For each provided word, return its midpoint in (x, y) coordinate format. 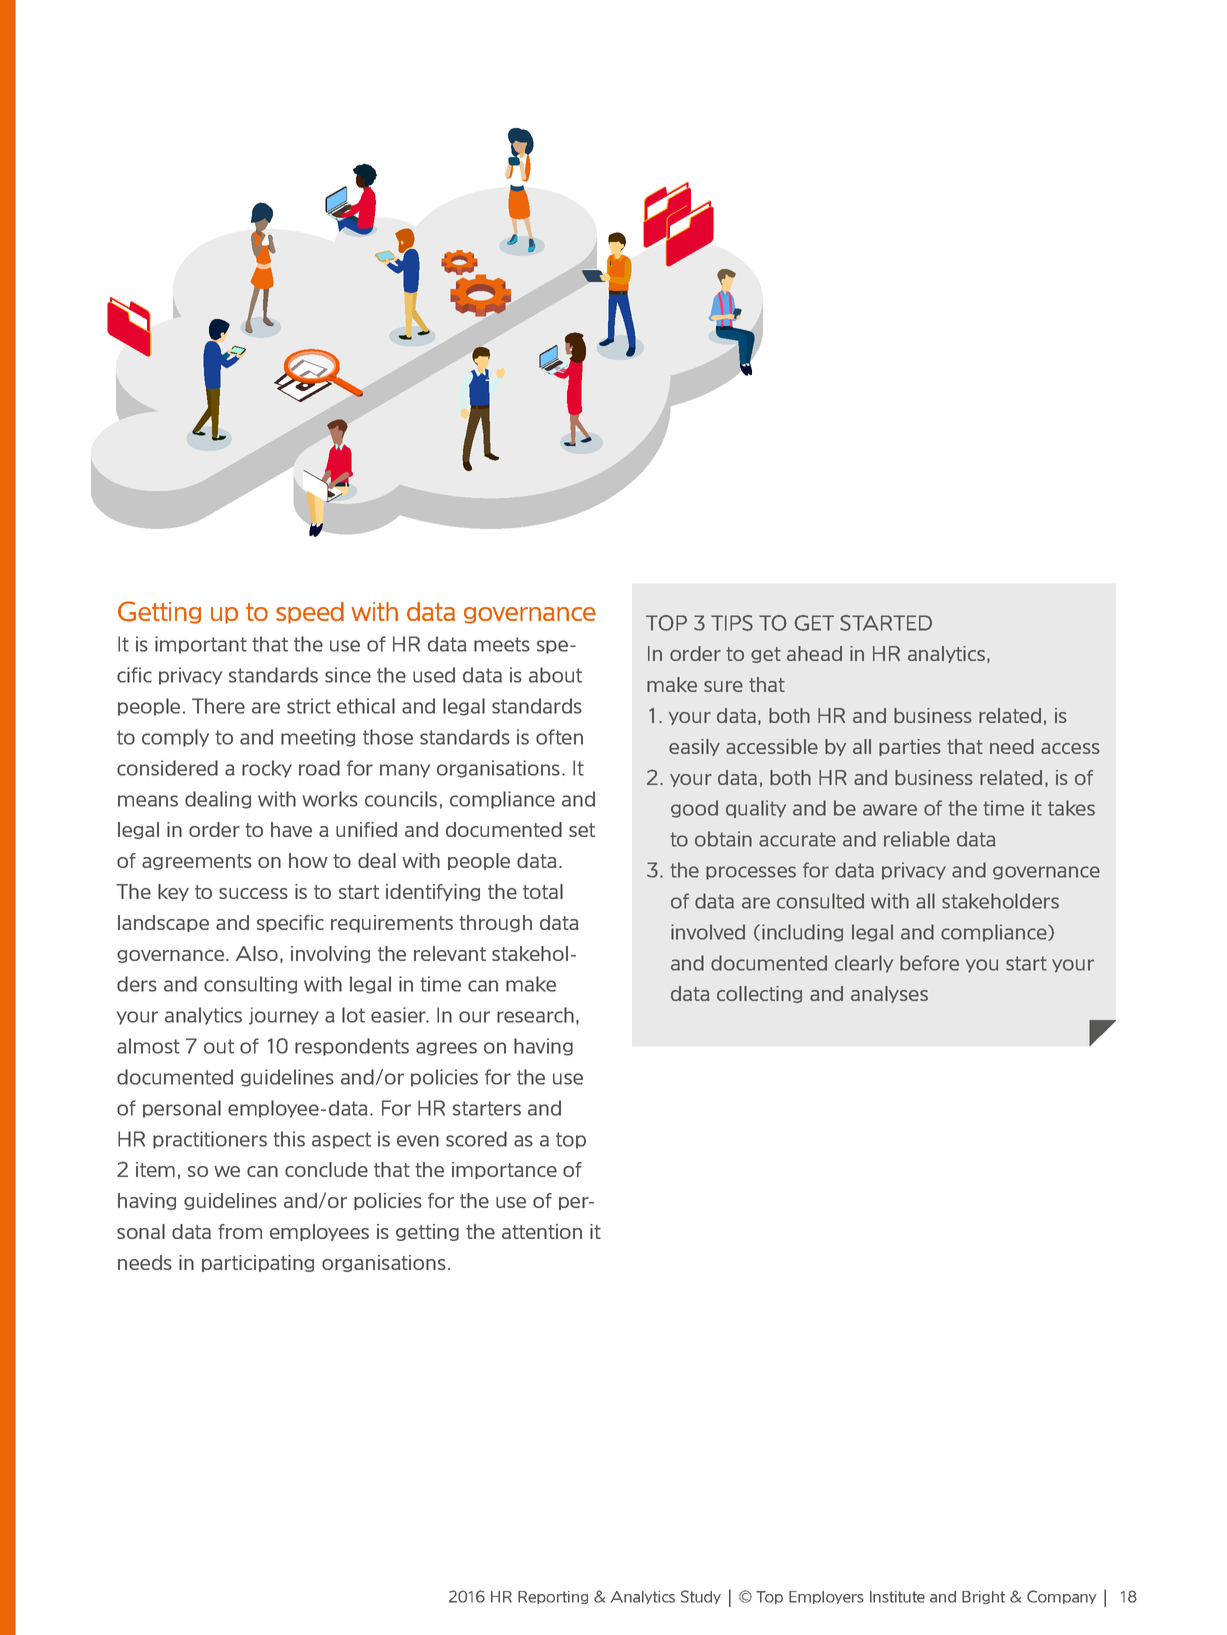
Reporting (553, 1597)
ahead (814, 653)
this (289, 1139)
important (201, 645)
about (555, 675)
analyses (889, 994)
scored (476, 1139)
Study (701, 1597)
